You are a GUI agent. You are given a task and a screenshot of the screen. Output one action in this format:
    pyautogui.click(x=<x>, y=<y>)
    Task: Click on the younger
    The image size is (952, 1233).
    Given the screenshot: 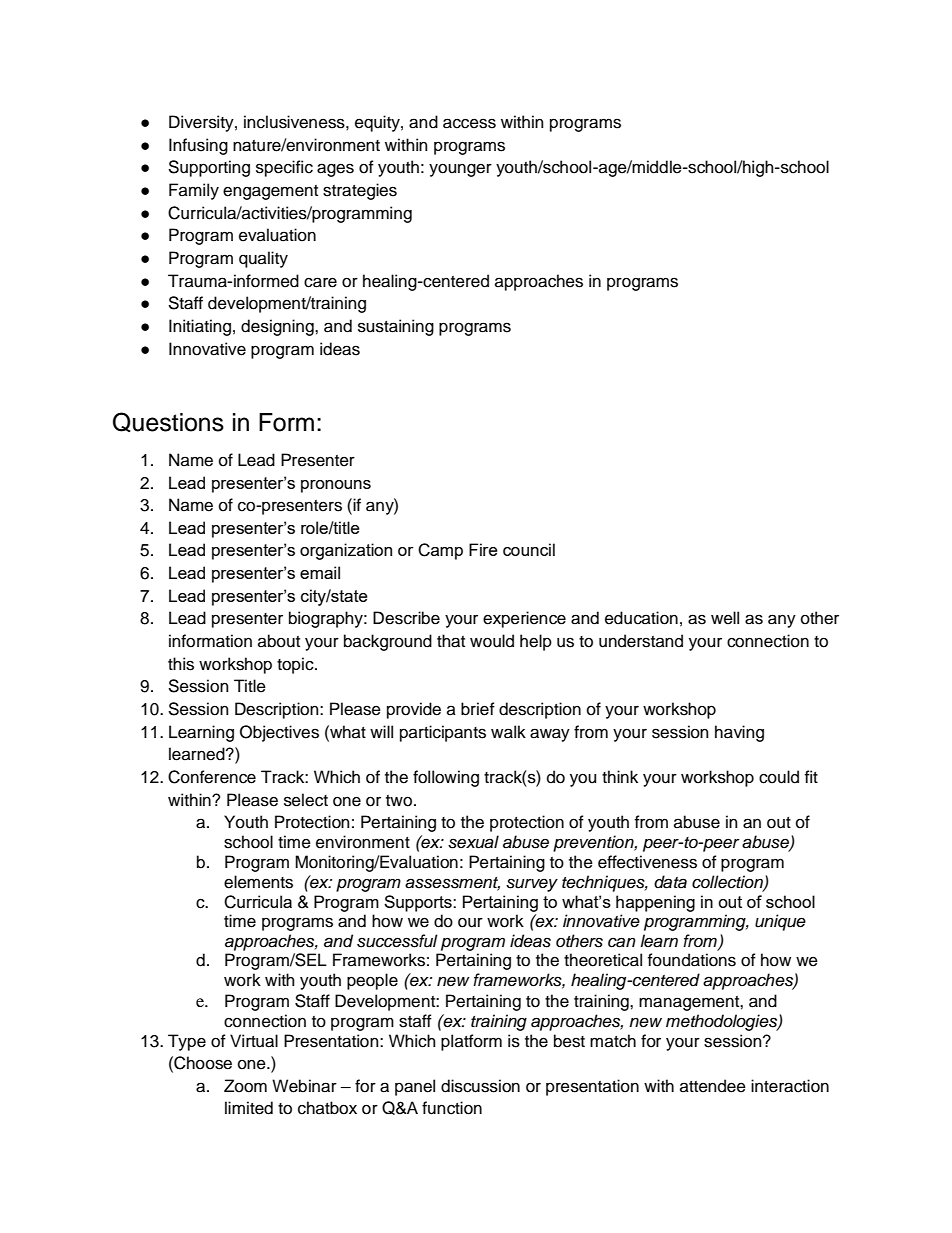 What is the action you would take?
    pyautogui.click(x=460, y=170)
